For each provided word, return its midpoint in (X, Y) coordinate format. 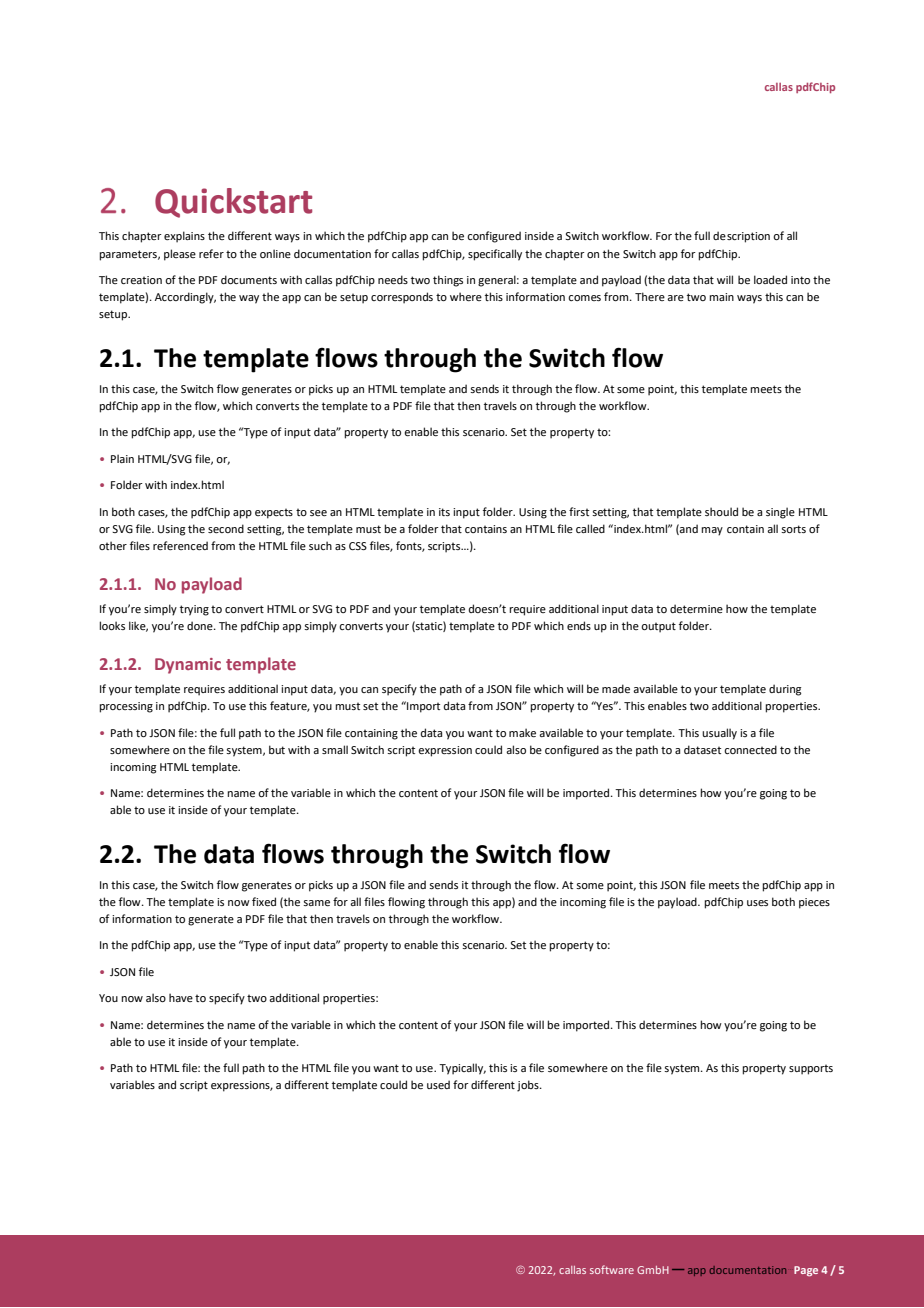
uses (757, 903)
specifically (495, 255)
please (180, 255)
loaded (770, 279)
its (444, 512)
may (712, 531)
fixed (264, 901)
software (612, 1269)
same (316, 903)
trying (194, 610)
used (438, 1084)
